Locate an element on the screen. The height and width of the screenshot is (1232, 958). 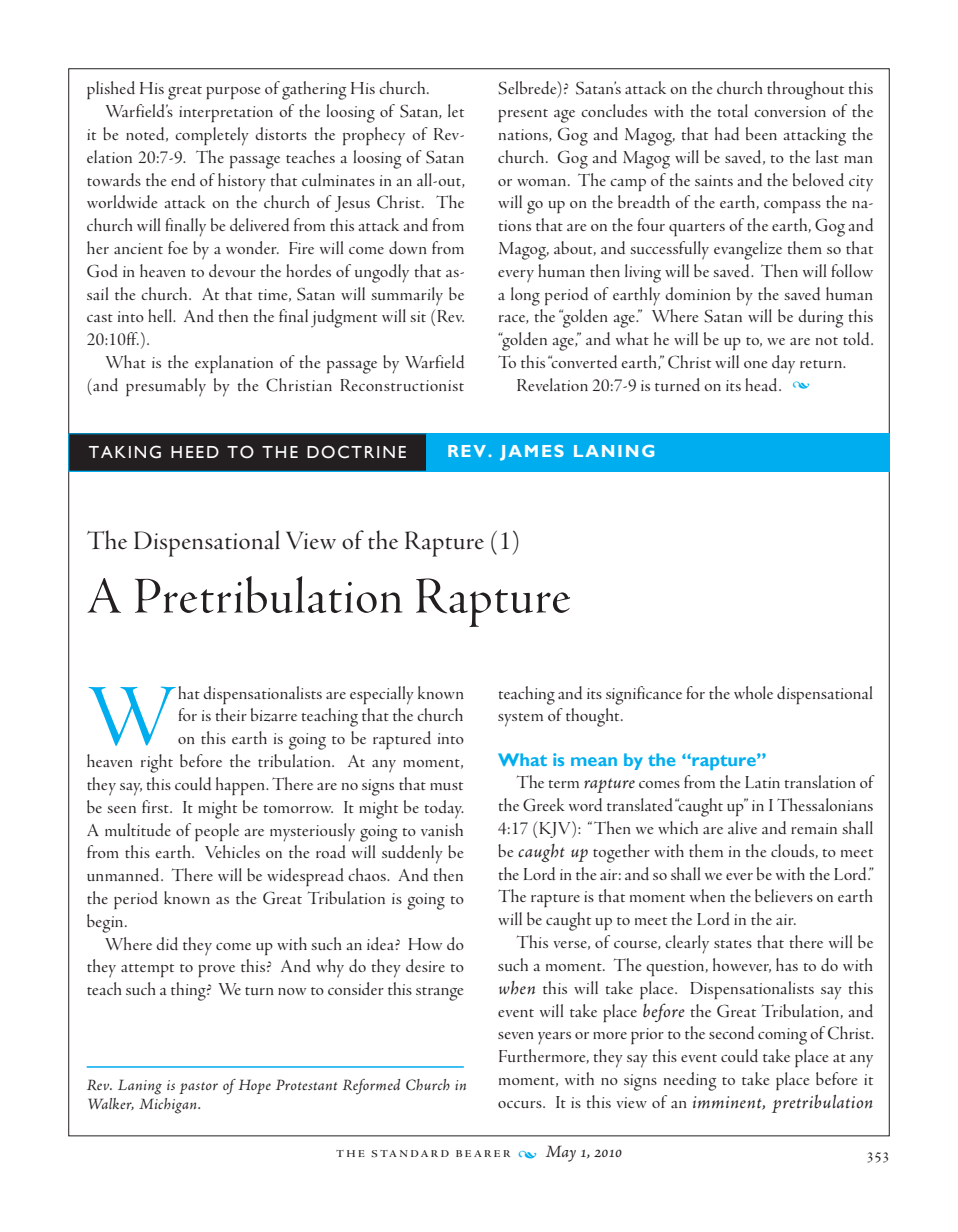
head is located at coordinates (762, 384).
